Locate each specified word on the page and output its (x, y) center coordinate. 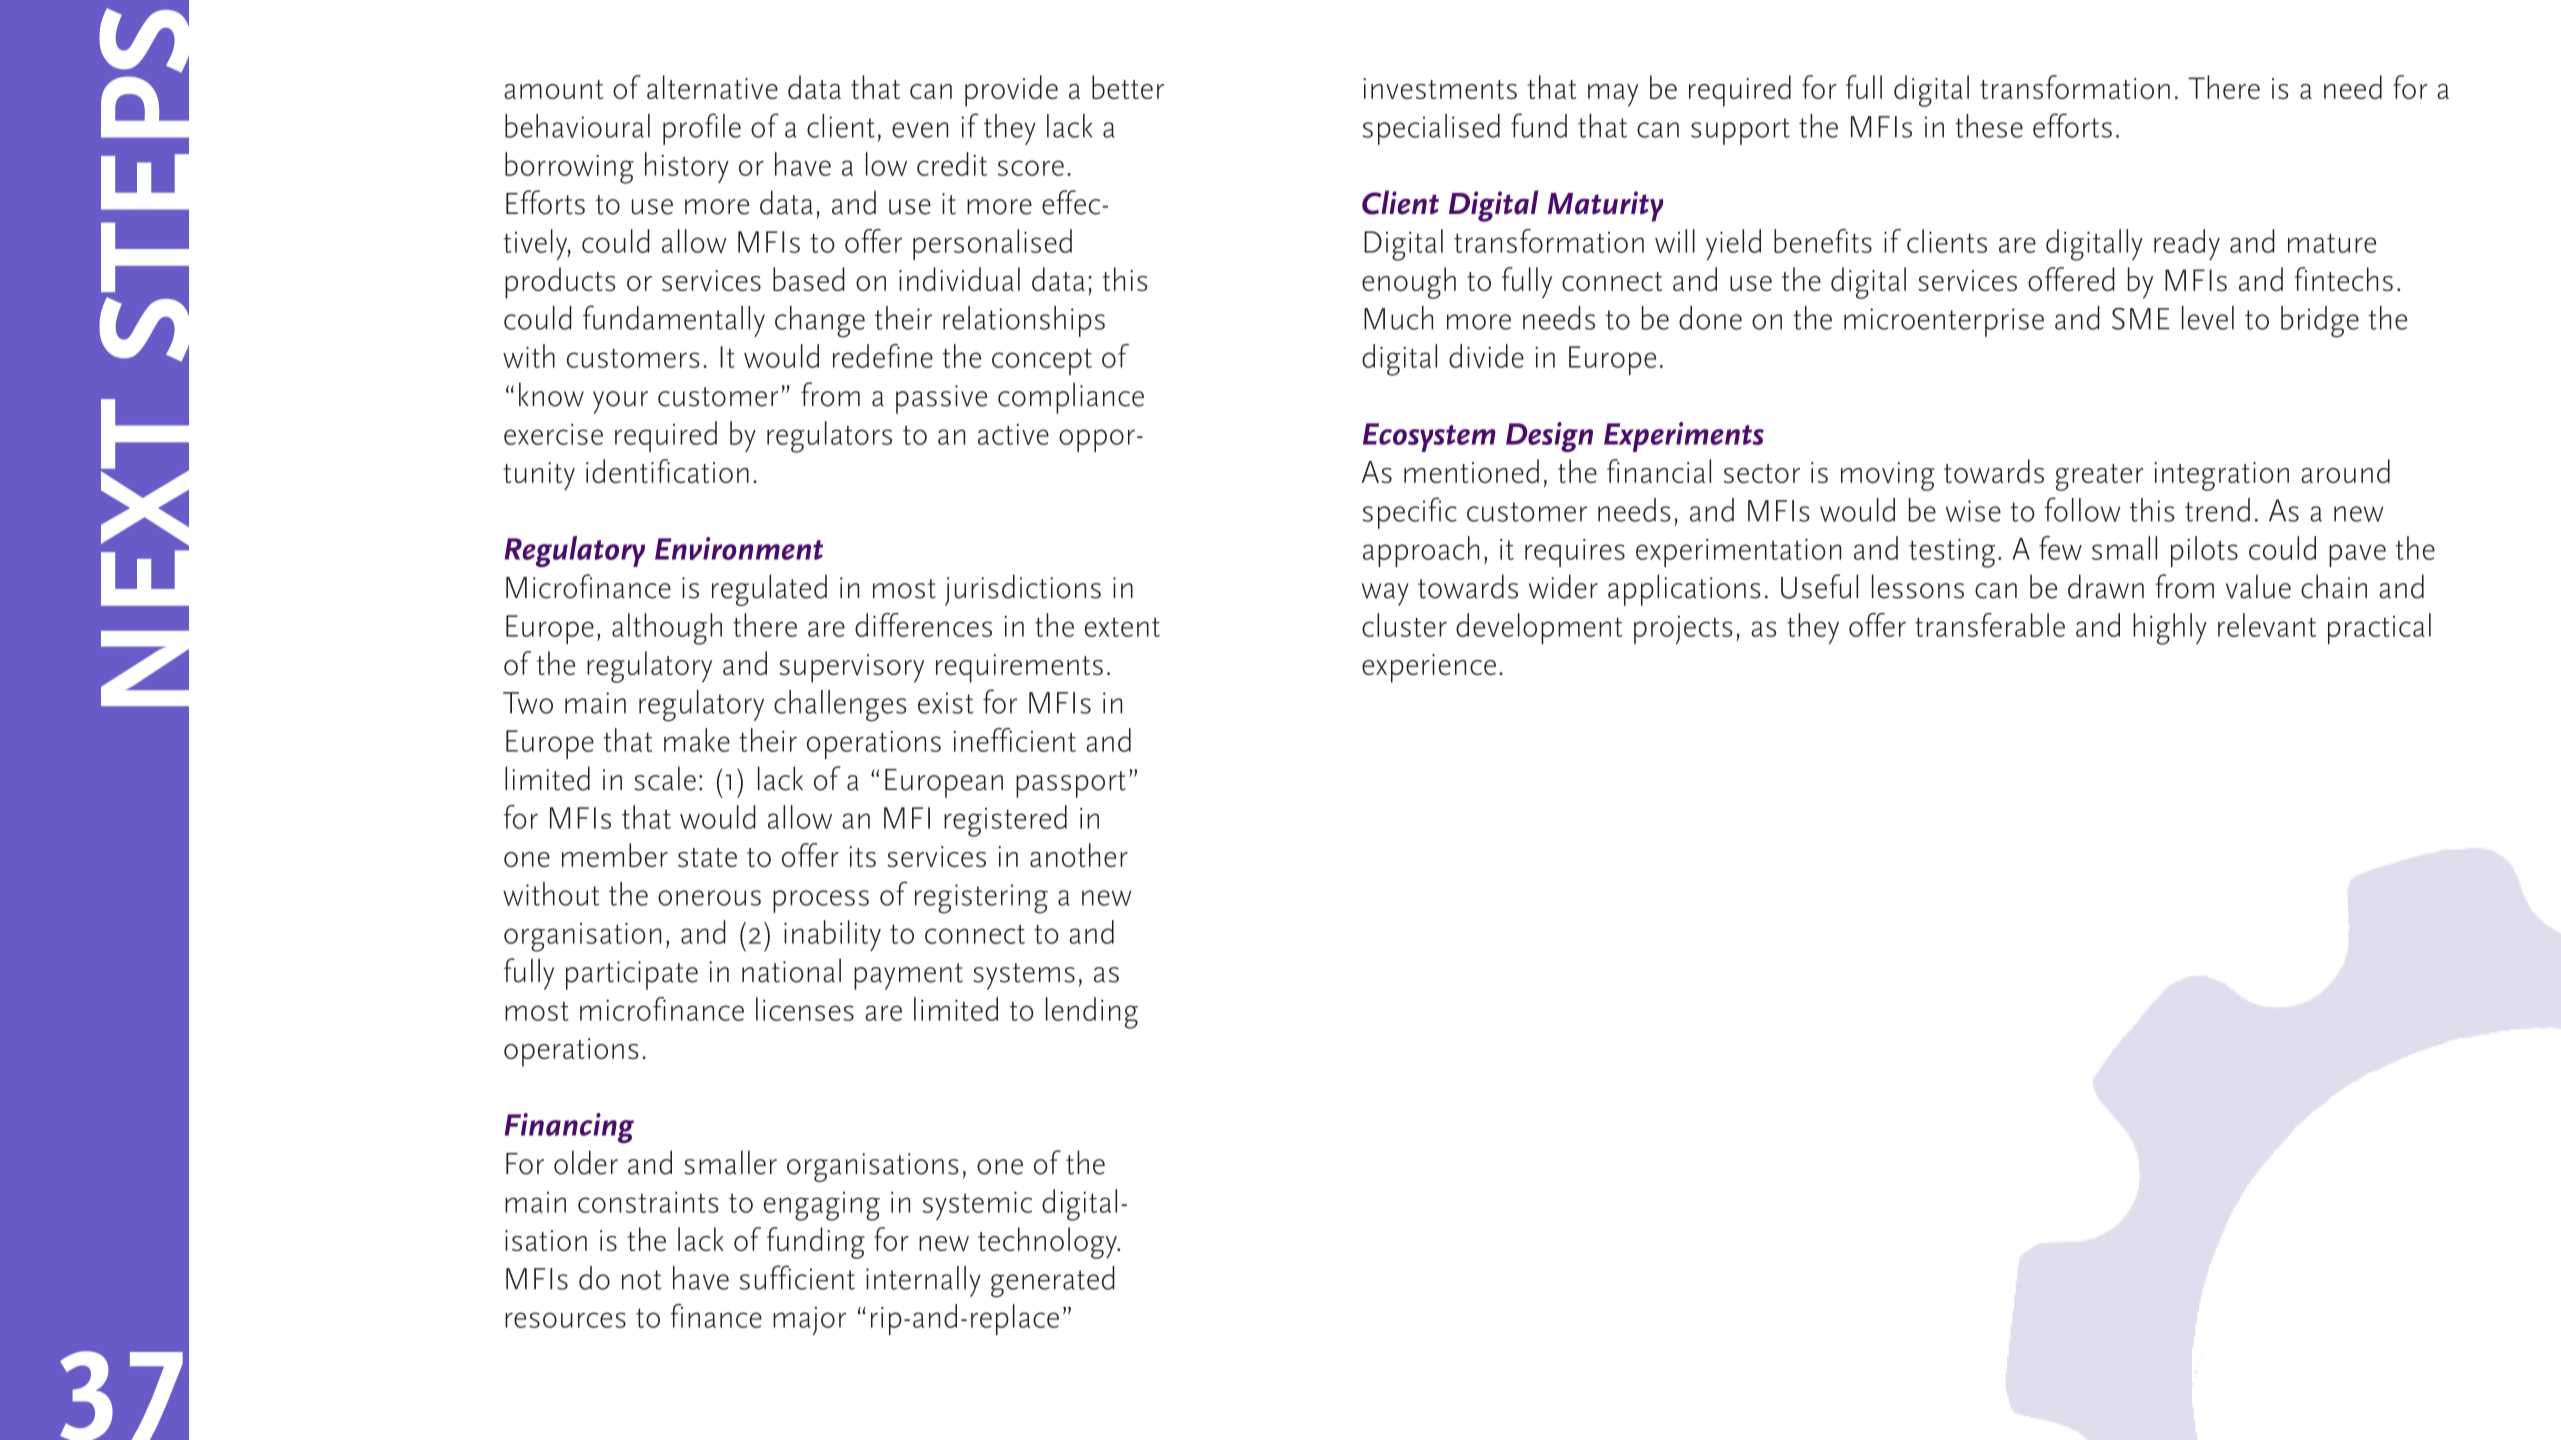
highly (2170, 629)
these (1989, 126)
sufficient (797, 1277)
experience (1429, 668)
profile (702, 129)
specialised (1431, 129)
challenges (840, 706)
